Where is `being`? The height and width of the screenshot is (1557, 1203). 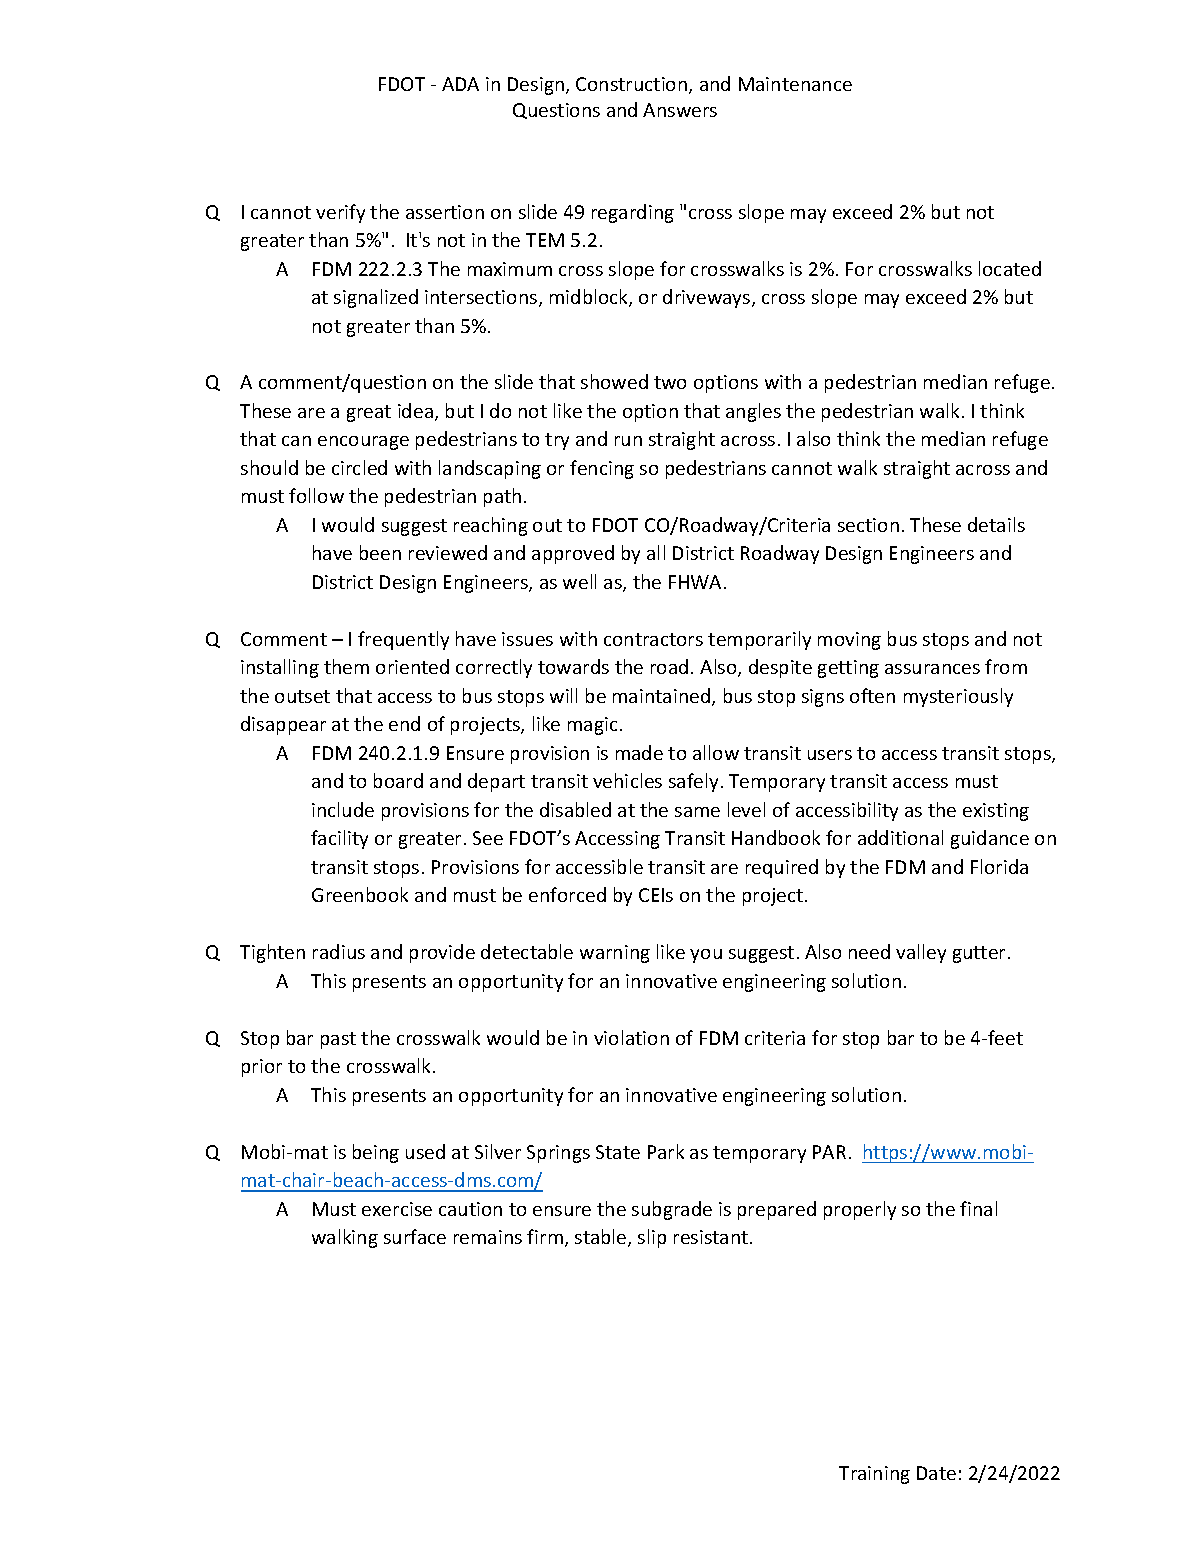
being is located at coordinates (376, 1153).
